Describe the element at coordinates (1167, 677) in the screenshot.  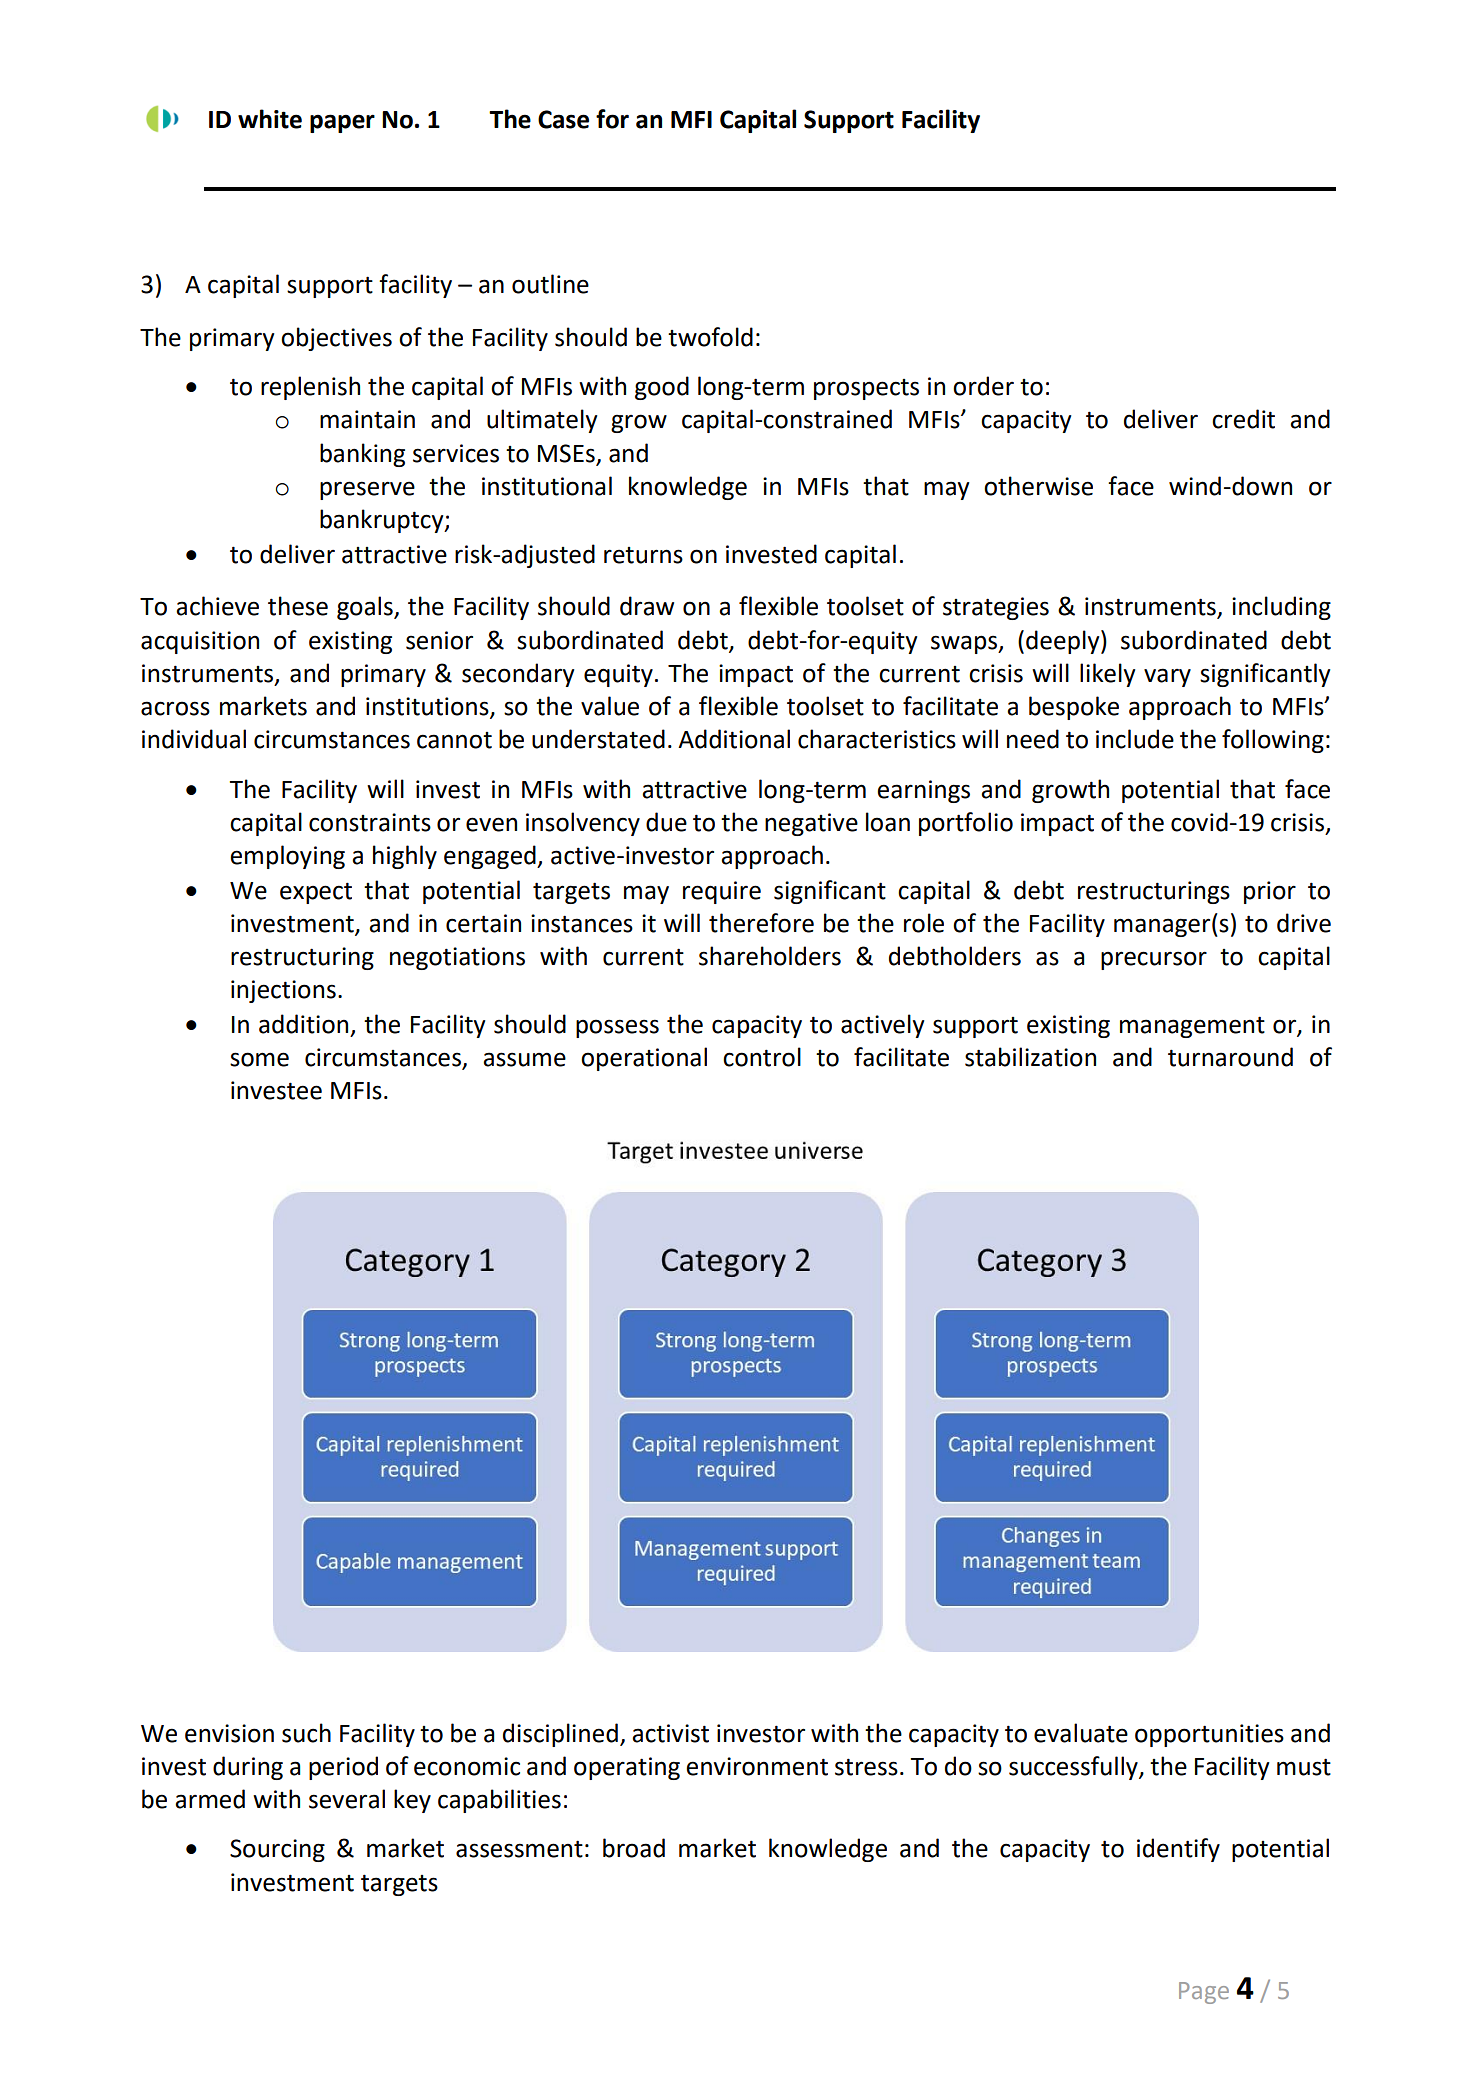
I see `vary` at that location.
